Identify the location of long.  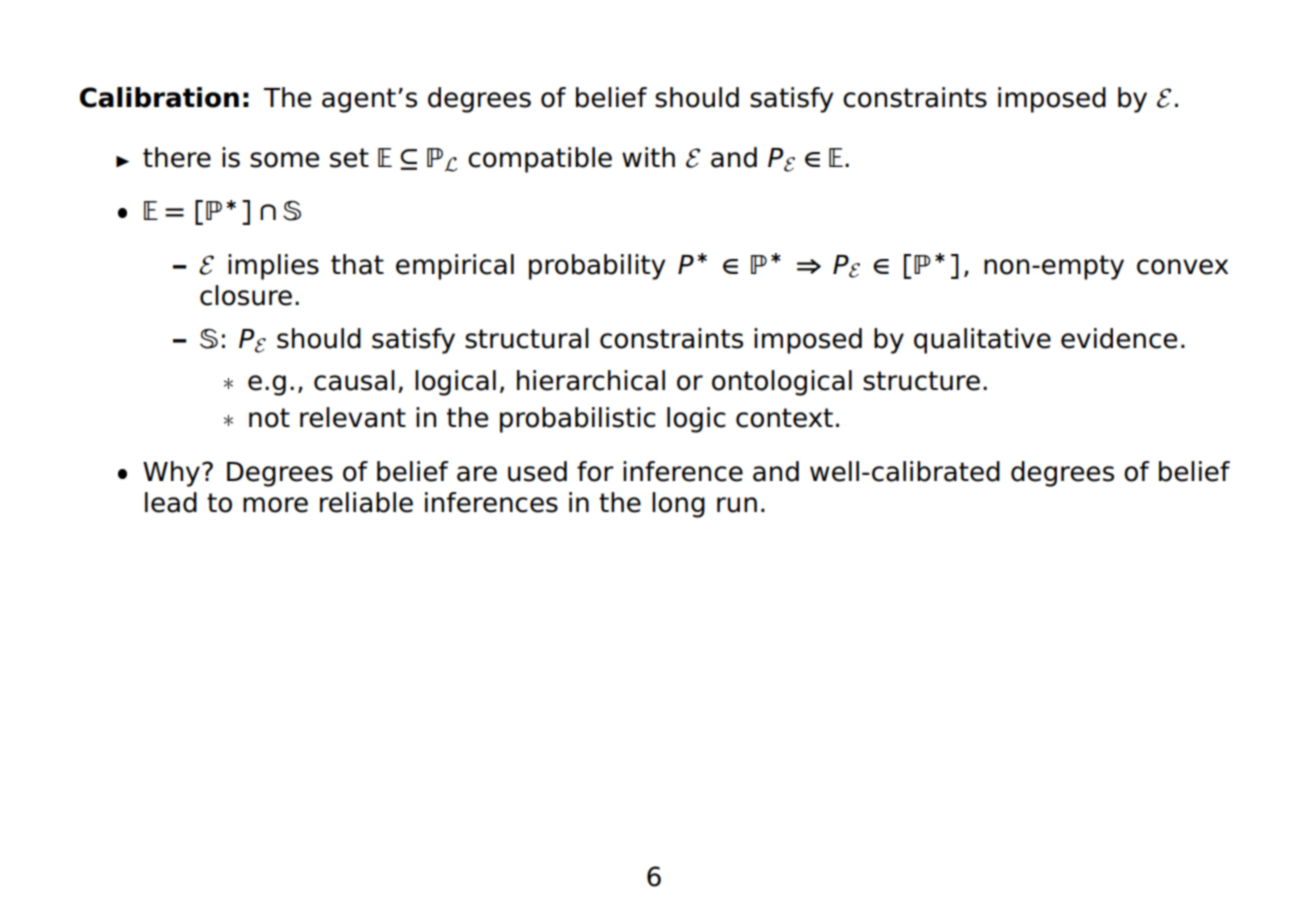
(678, 505).
